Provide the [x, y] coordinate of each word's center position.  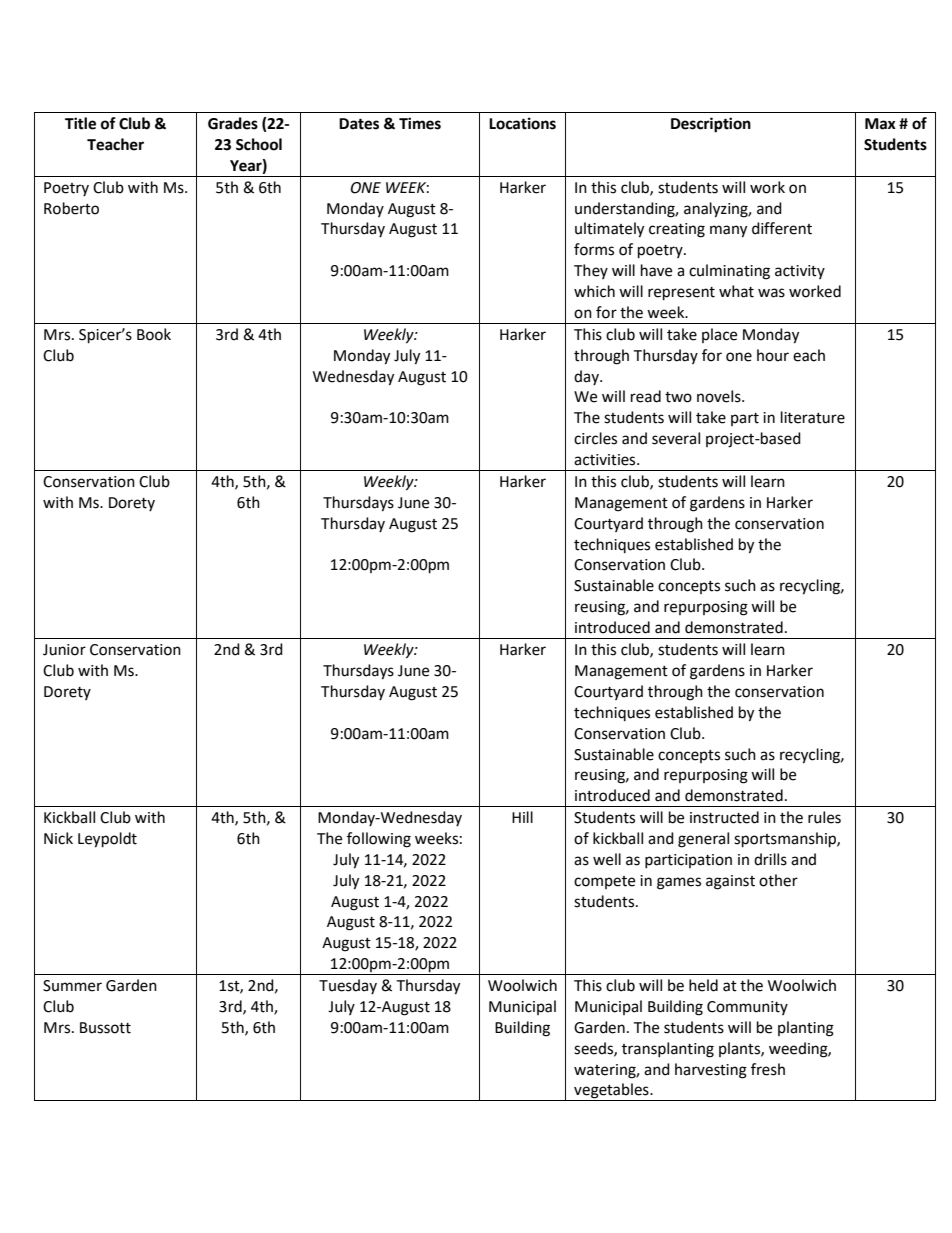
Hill [522, 817]
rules [824, 817]
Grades [233, 123]
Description [711, 125]
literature [813, 417]
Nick [58, 838]
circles [595, 438]
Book [154, 334]
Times [420, 123]
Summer [72, 986]
